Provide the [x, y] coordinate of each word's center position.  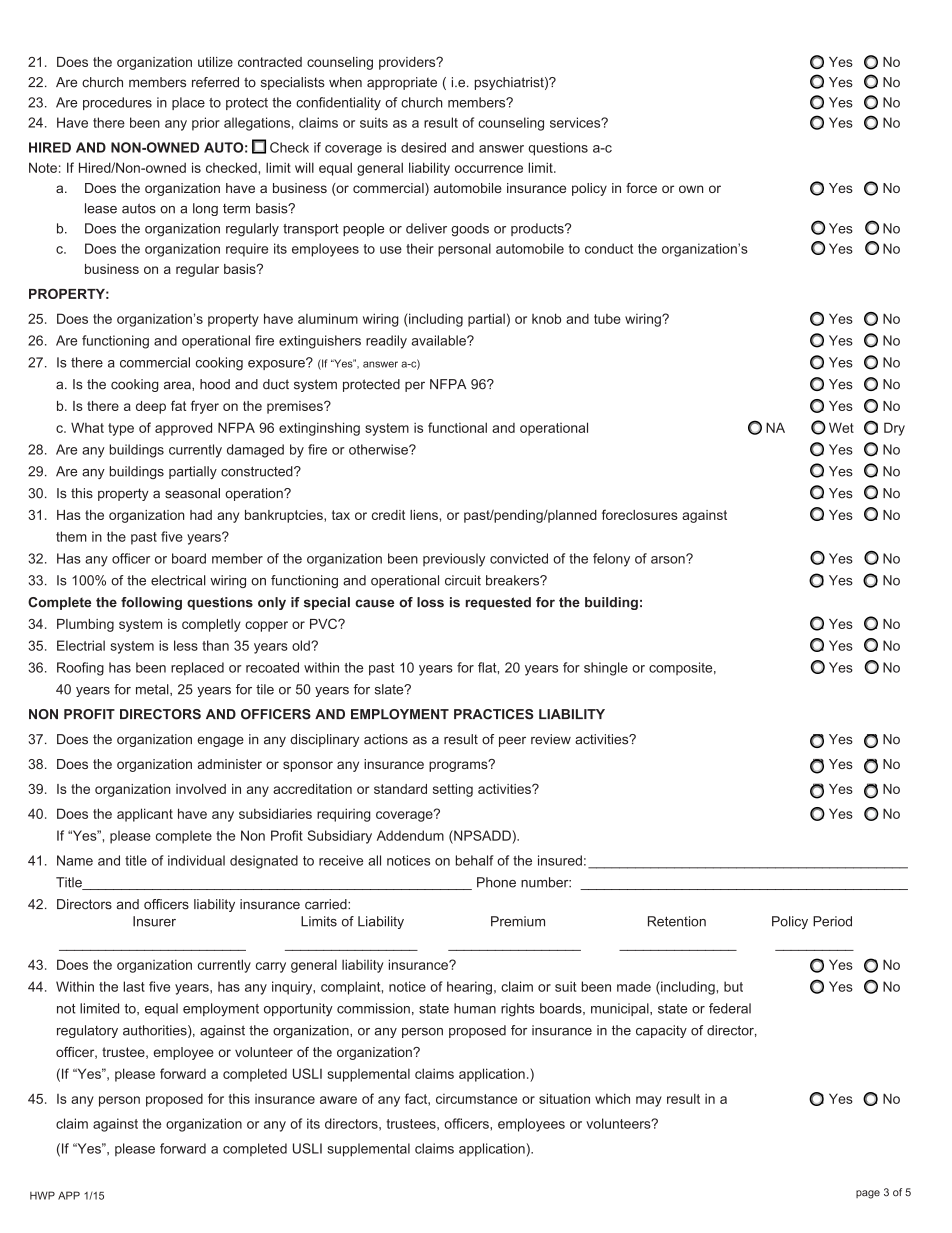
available [440, 340]
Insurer [154, 921]
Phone [496, 882]
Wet [841, 427]
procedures [117, 103]
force [641, 188]
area [178, 385]
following [151, 603]
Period [832, 921]
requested [498, 603]
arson [669, 559]
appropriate [402, 83]
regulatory [87, 1031]
